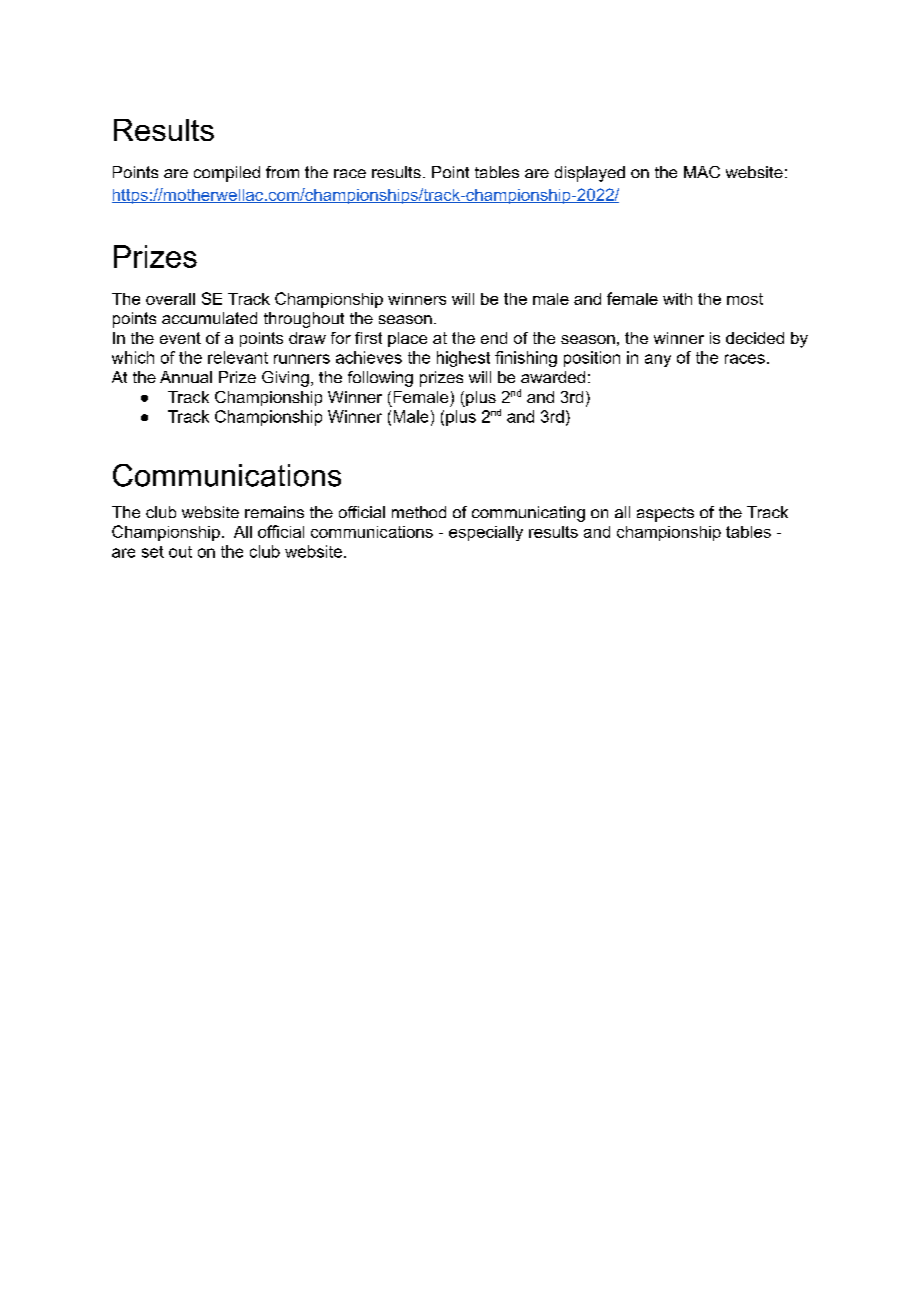  Describe the element at coordinates (590, 174) in the page. I see `displayed` at that location.
